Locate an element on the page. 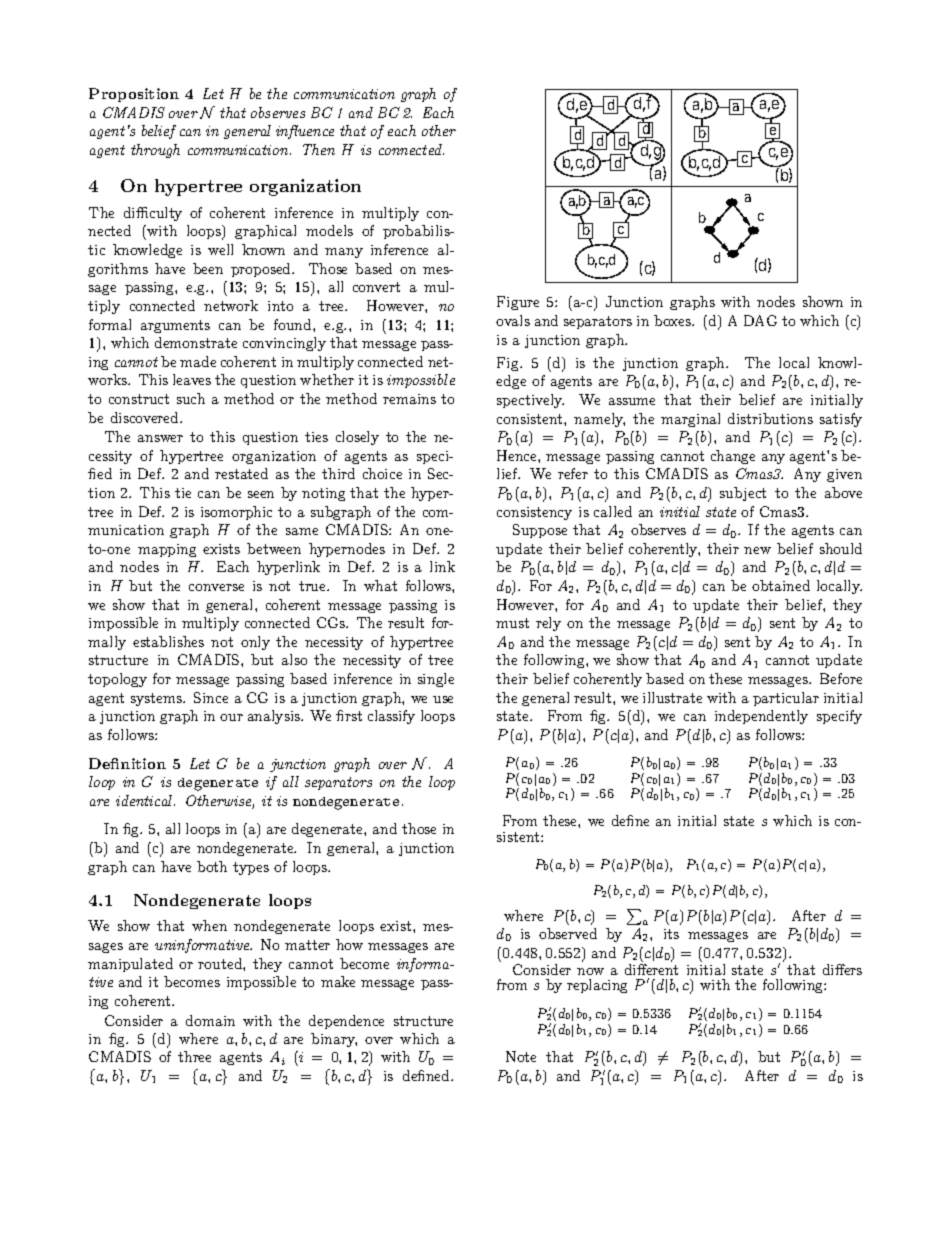 The height and width of the document is (1233, 952). change is located at coordinates (733, 457).
